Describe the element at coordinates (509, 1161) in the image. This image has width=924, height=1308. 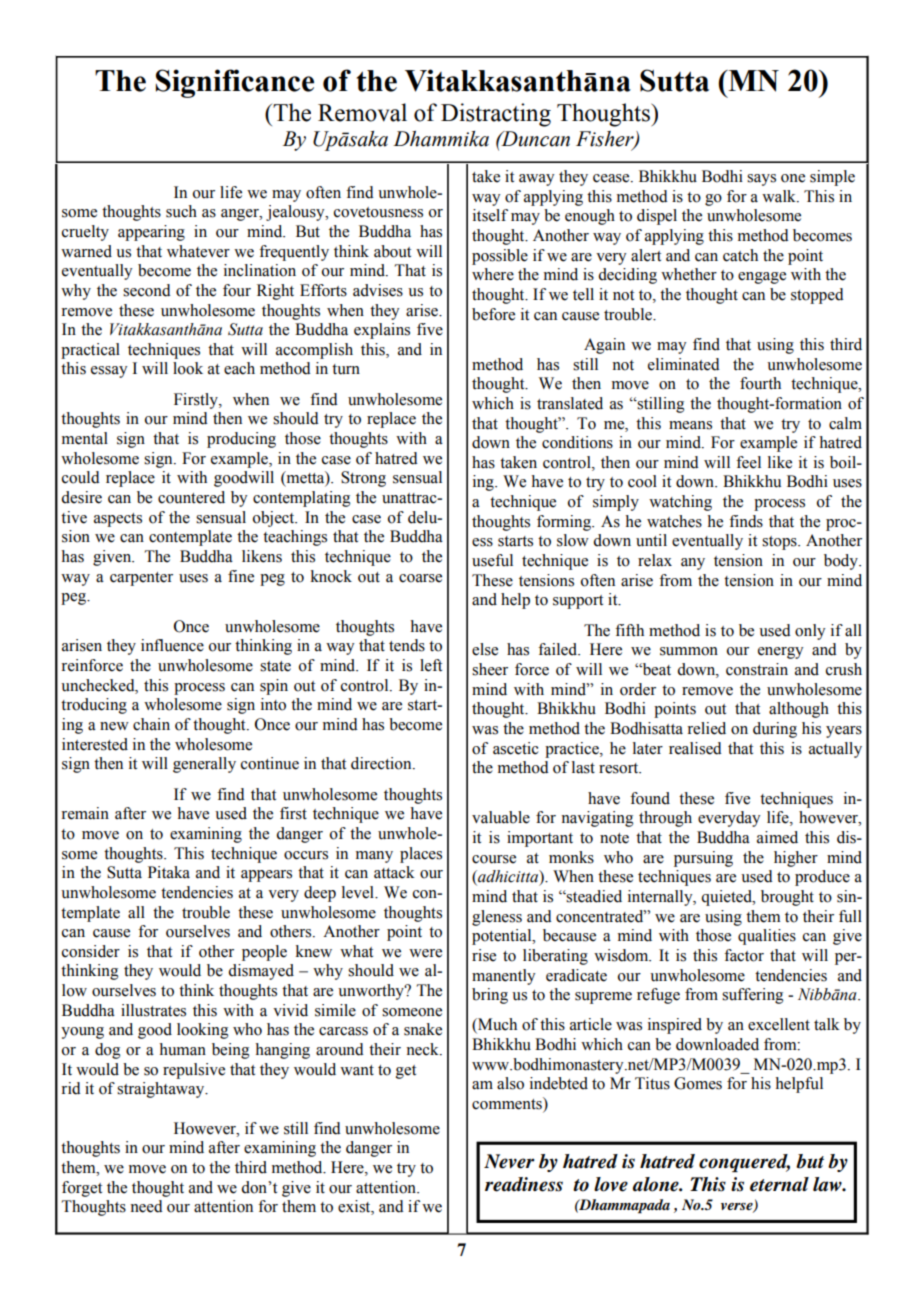
I see `Never` at that location.
